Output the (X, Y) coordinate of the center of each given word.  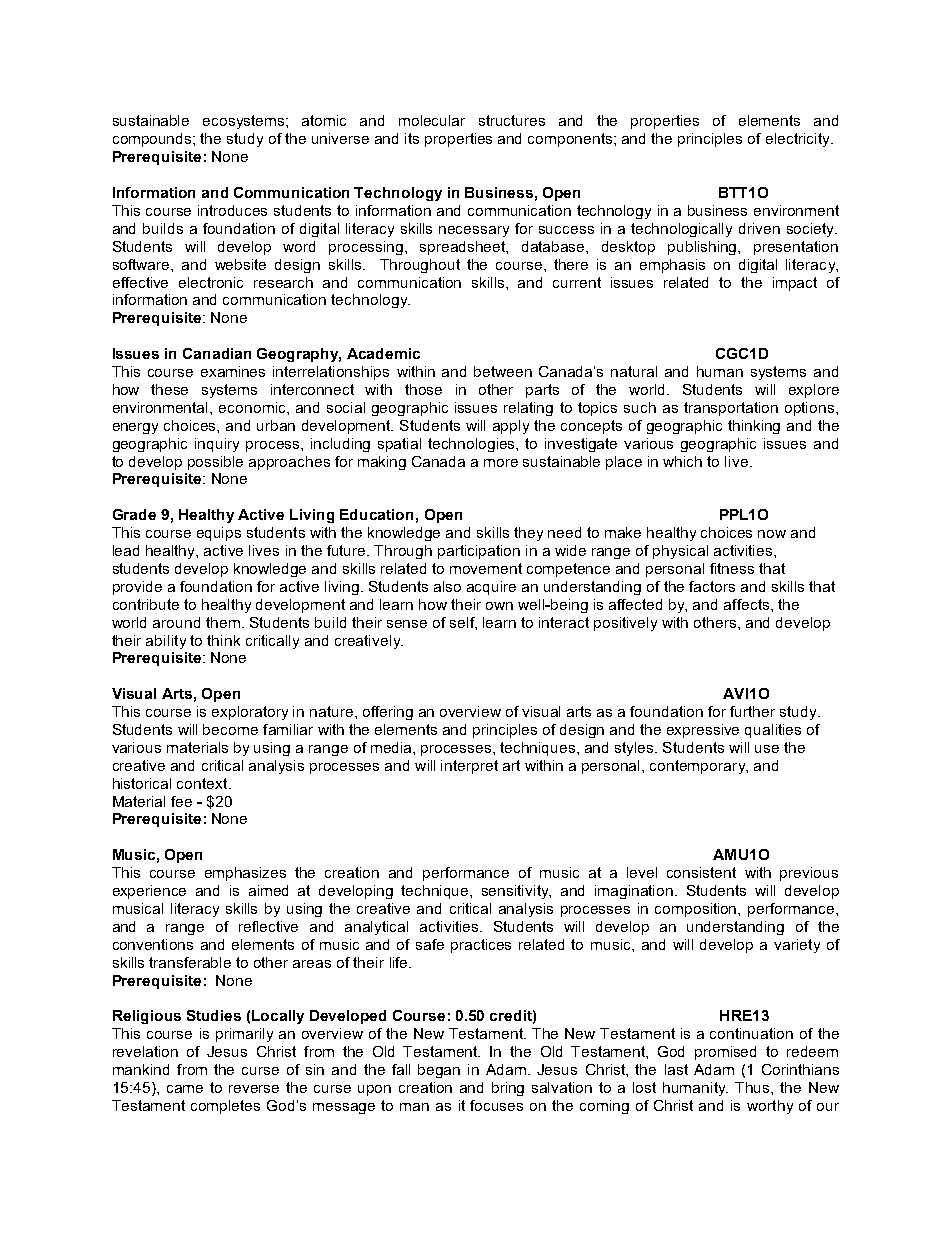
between (503, 371)
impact (795, 284)
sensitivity (516, 892)
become (230, 729)
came (185, 1089)
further (752, 711)
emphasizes (245, 874)
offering (388, 713)
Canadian (217, 353)
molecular (432, 120)
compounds (153, 140)
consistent (701, 872)
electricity (799, 140)
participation (479, 552)
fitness (732, 568)
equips (219, 534)
